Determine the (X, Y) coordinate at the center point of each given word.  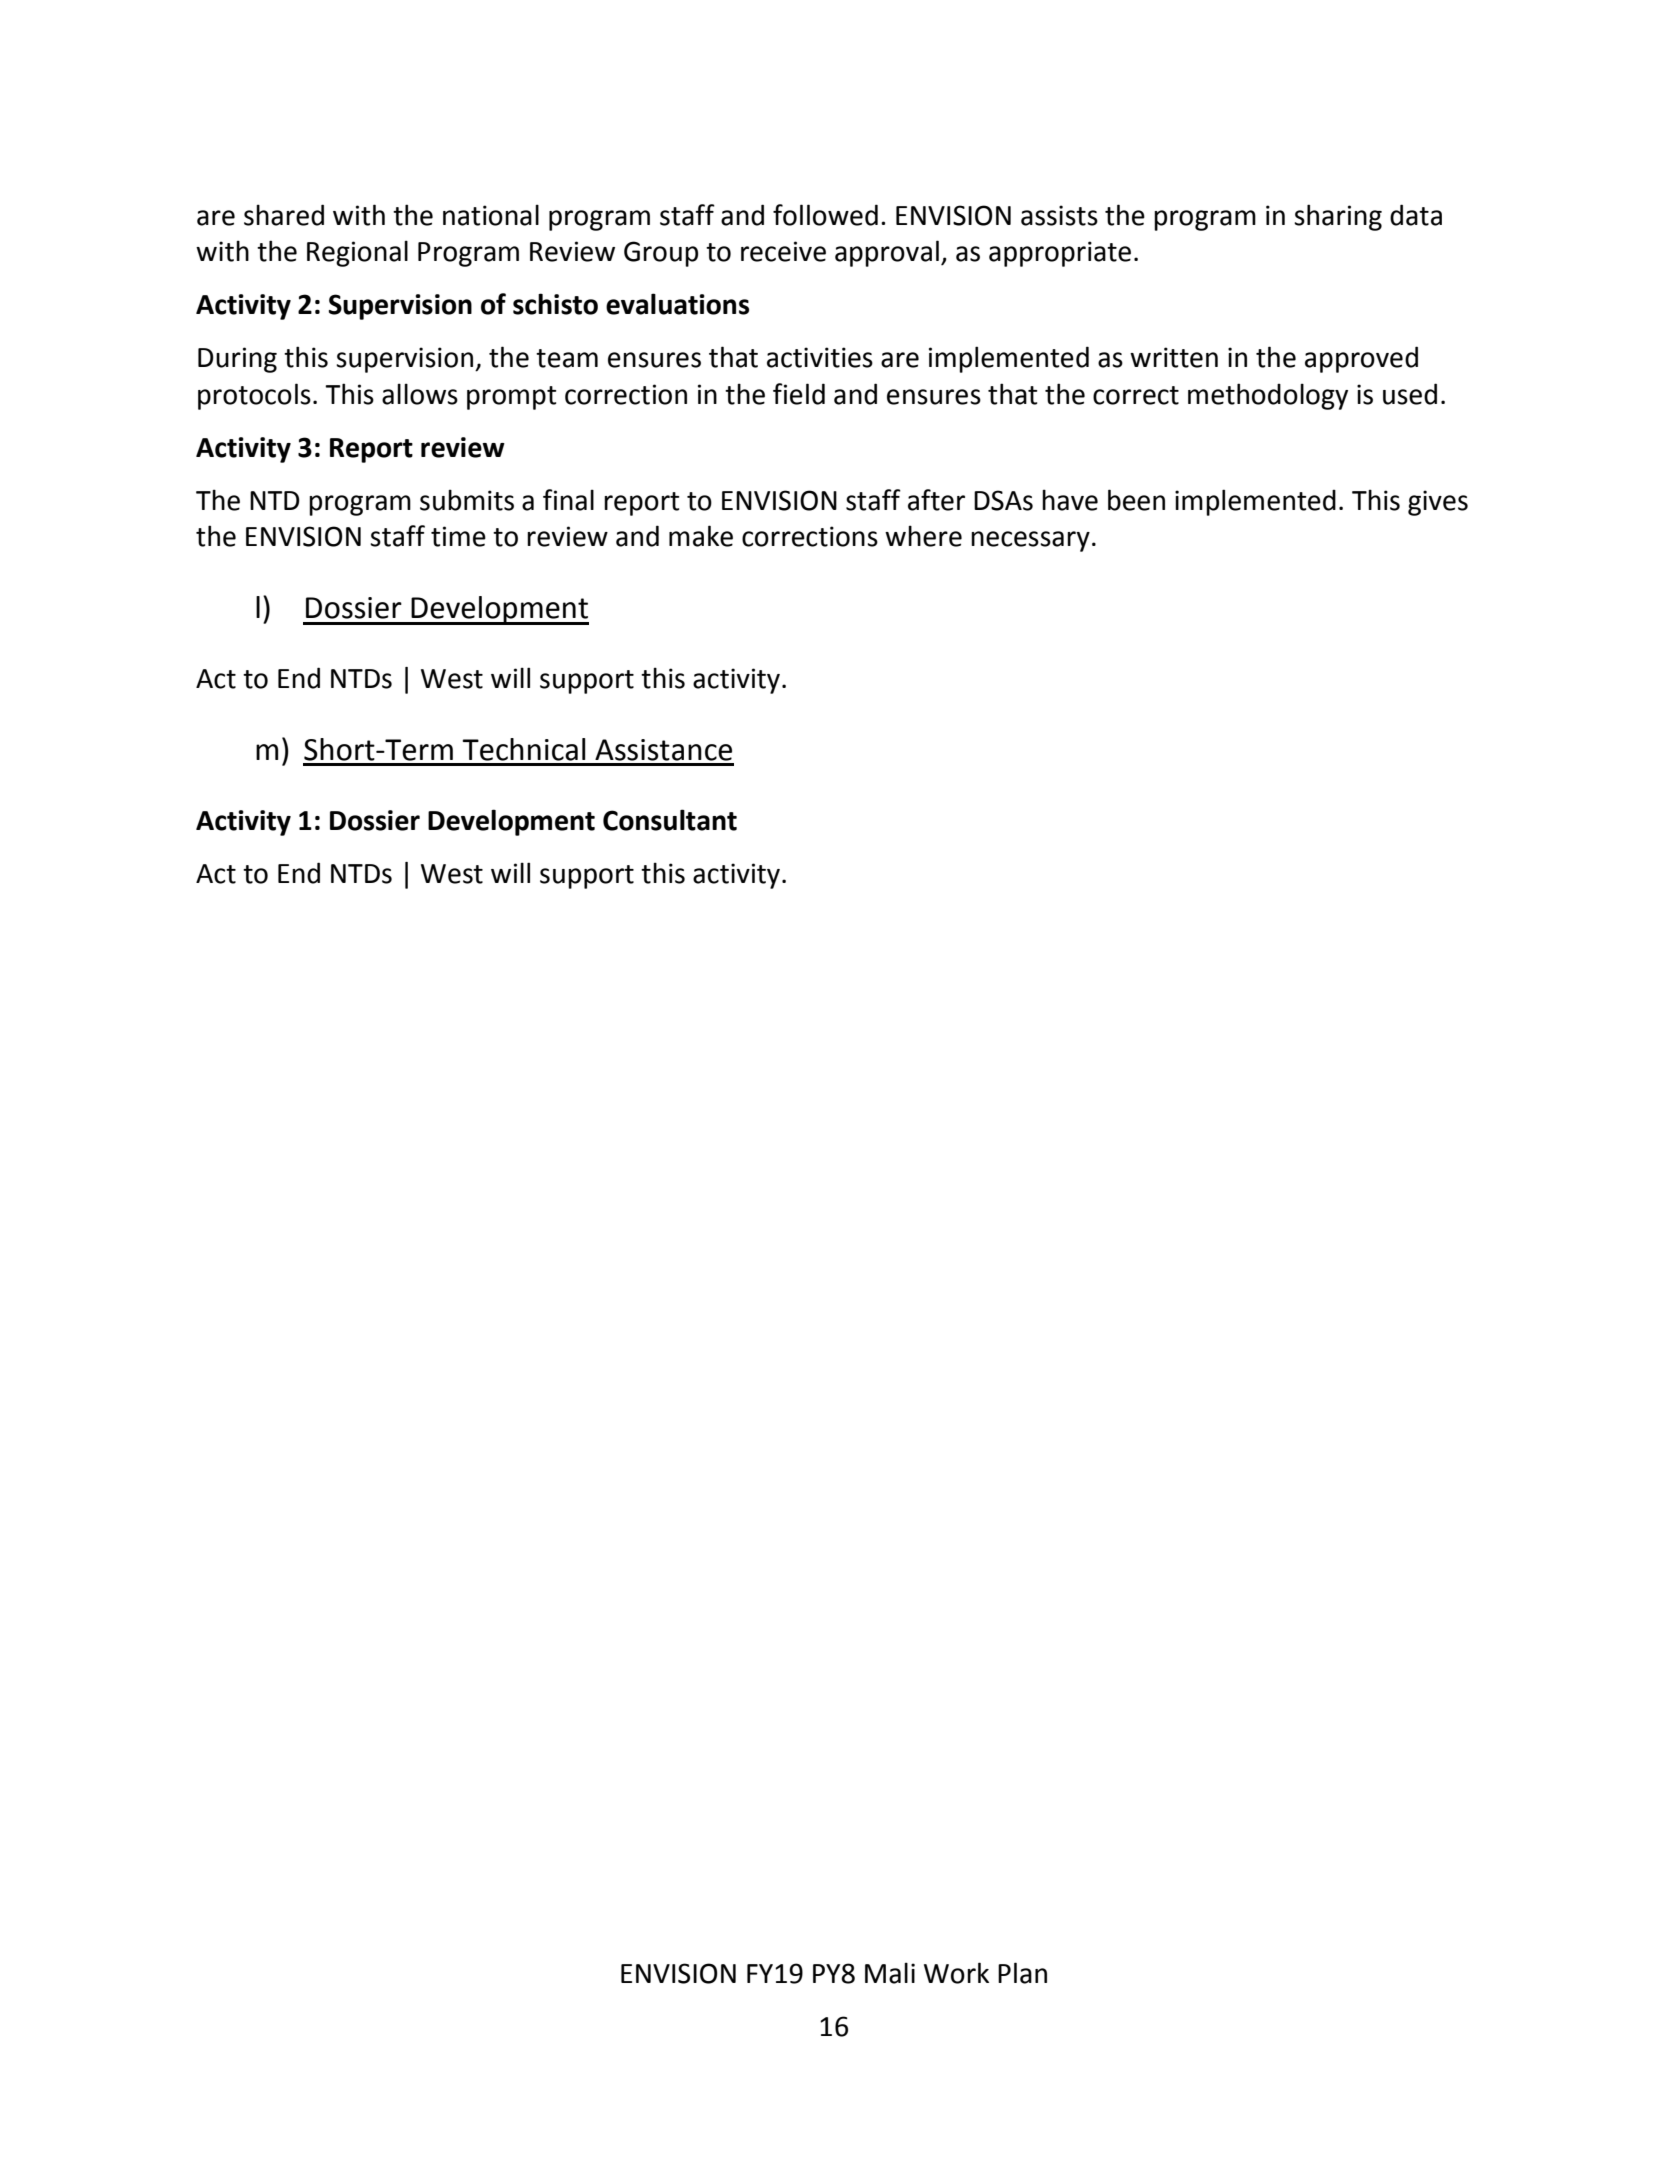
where (923, 536)
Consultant (670, 820)
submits (467, 500)
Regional (357, 253)
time (458, 536)
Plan (1022, 1973)
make (701, 536)
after (936, 500)
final (568, 500)
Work (956, 1973)
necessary (1030, 541)
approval (887, 253)
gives (1438, 503)
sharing (1338, 217)
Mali (890, 1973)
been (1136, 500)
